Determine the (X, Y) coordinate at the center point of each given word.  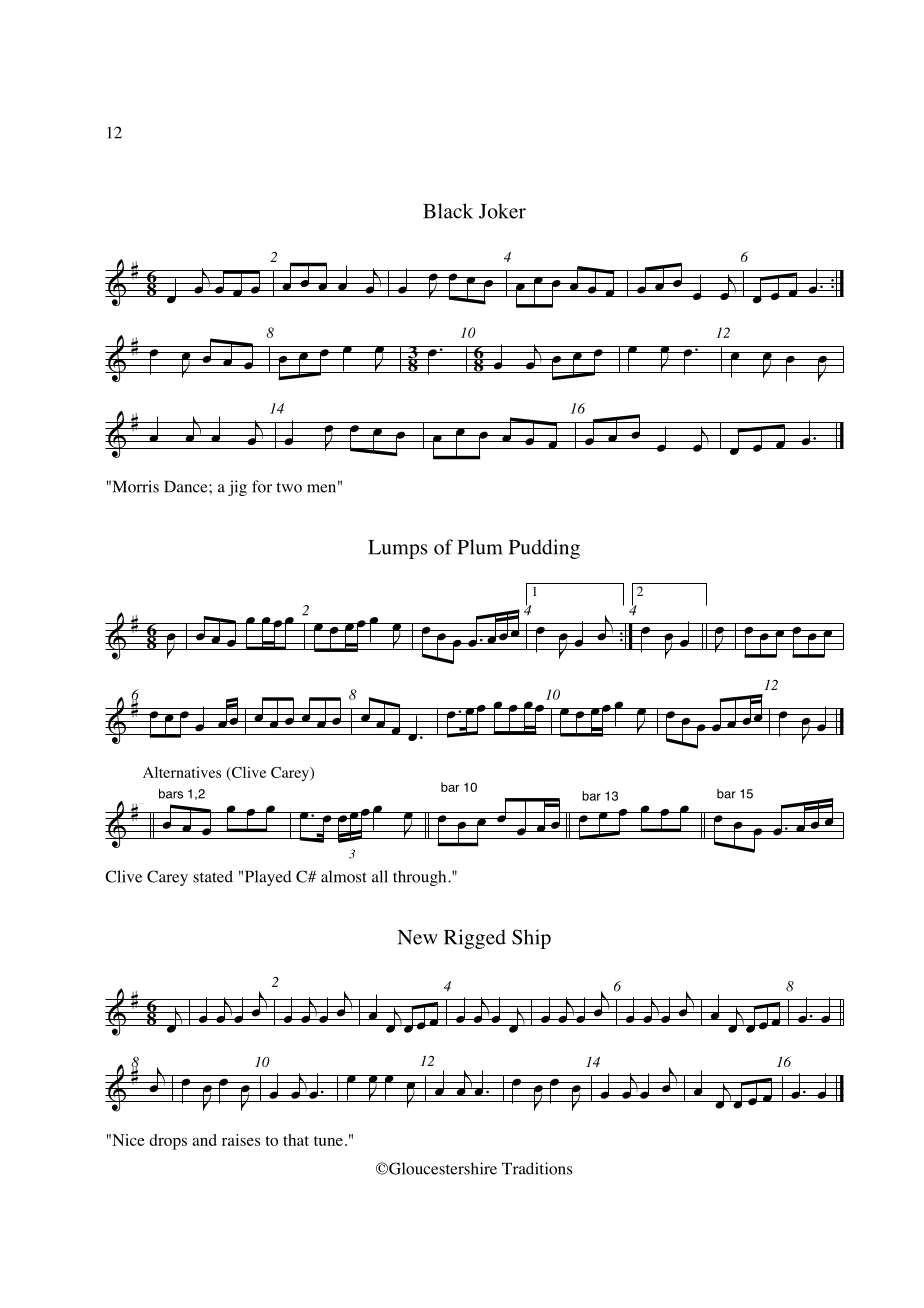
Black (448, 211)
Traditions (537, 1168)
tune (328, 1141)
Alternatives (182, 772)
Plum (480, 547)
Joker (502, 211)
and (204, 1140)
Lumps (398, 549)
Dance (187, 486)
